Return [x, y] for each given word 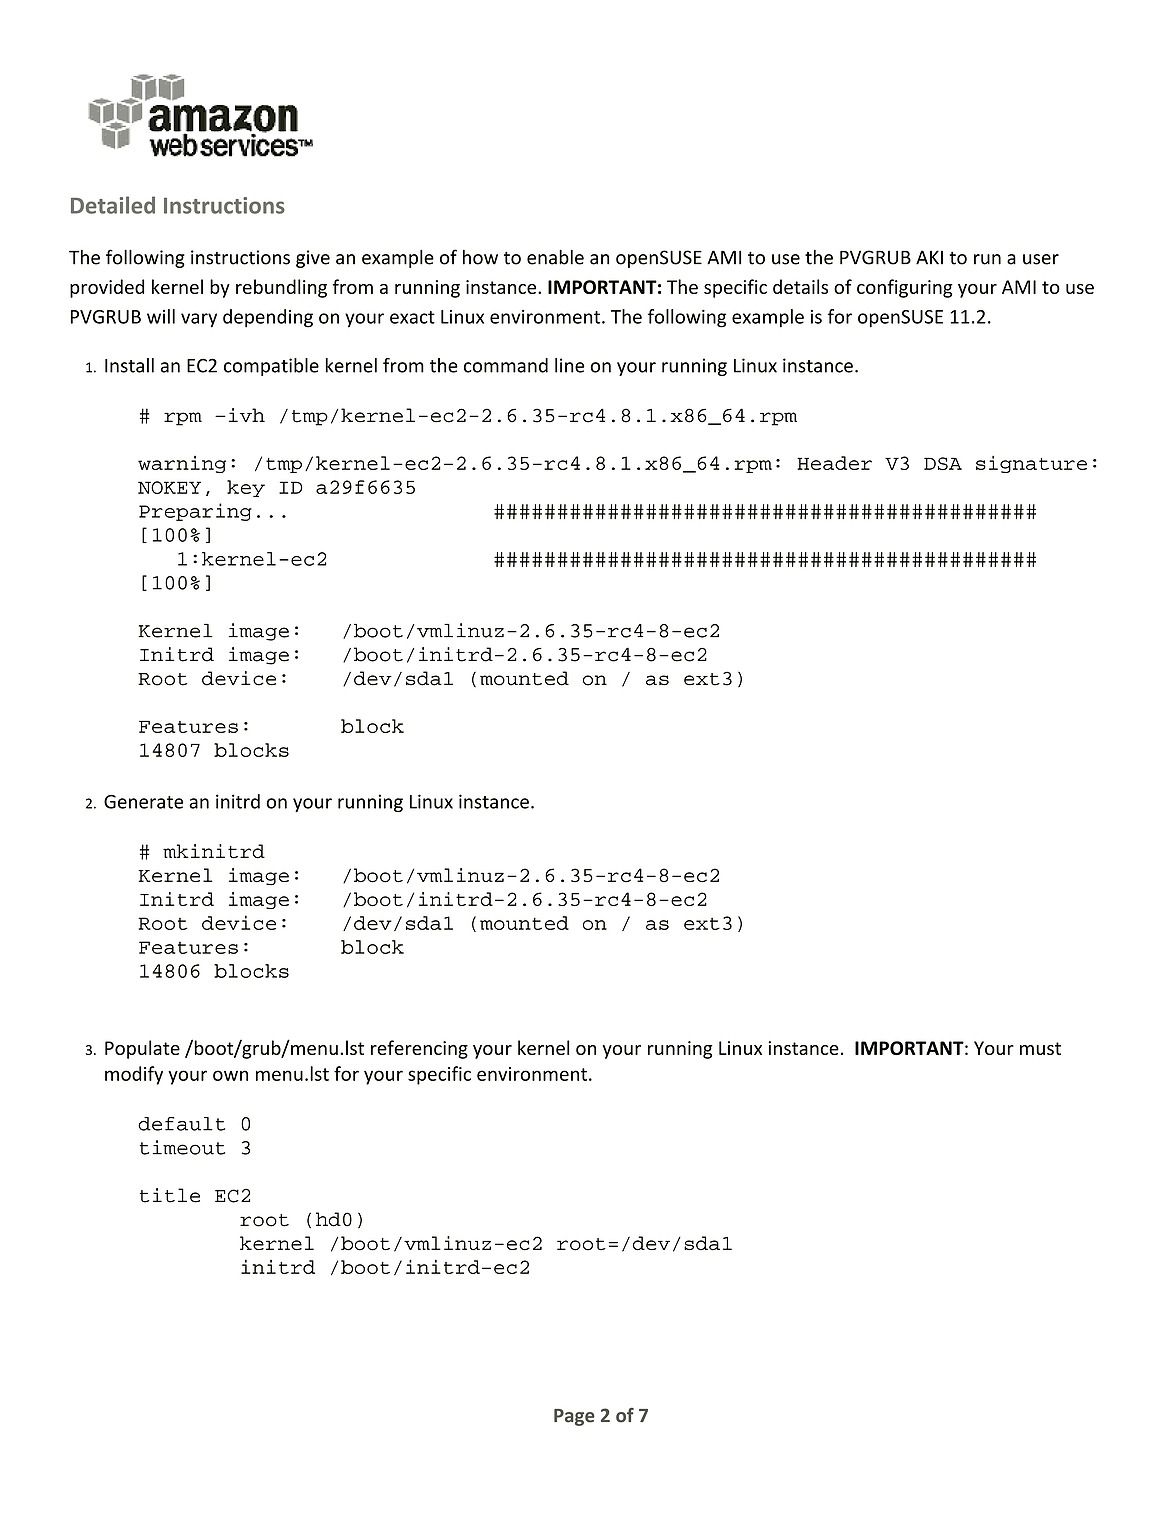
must [1040, 1048]
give [313, 259]
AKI [929, 257]
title [170, 1195]
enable [555, 257]
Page [574, 1417]
